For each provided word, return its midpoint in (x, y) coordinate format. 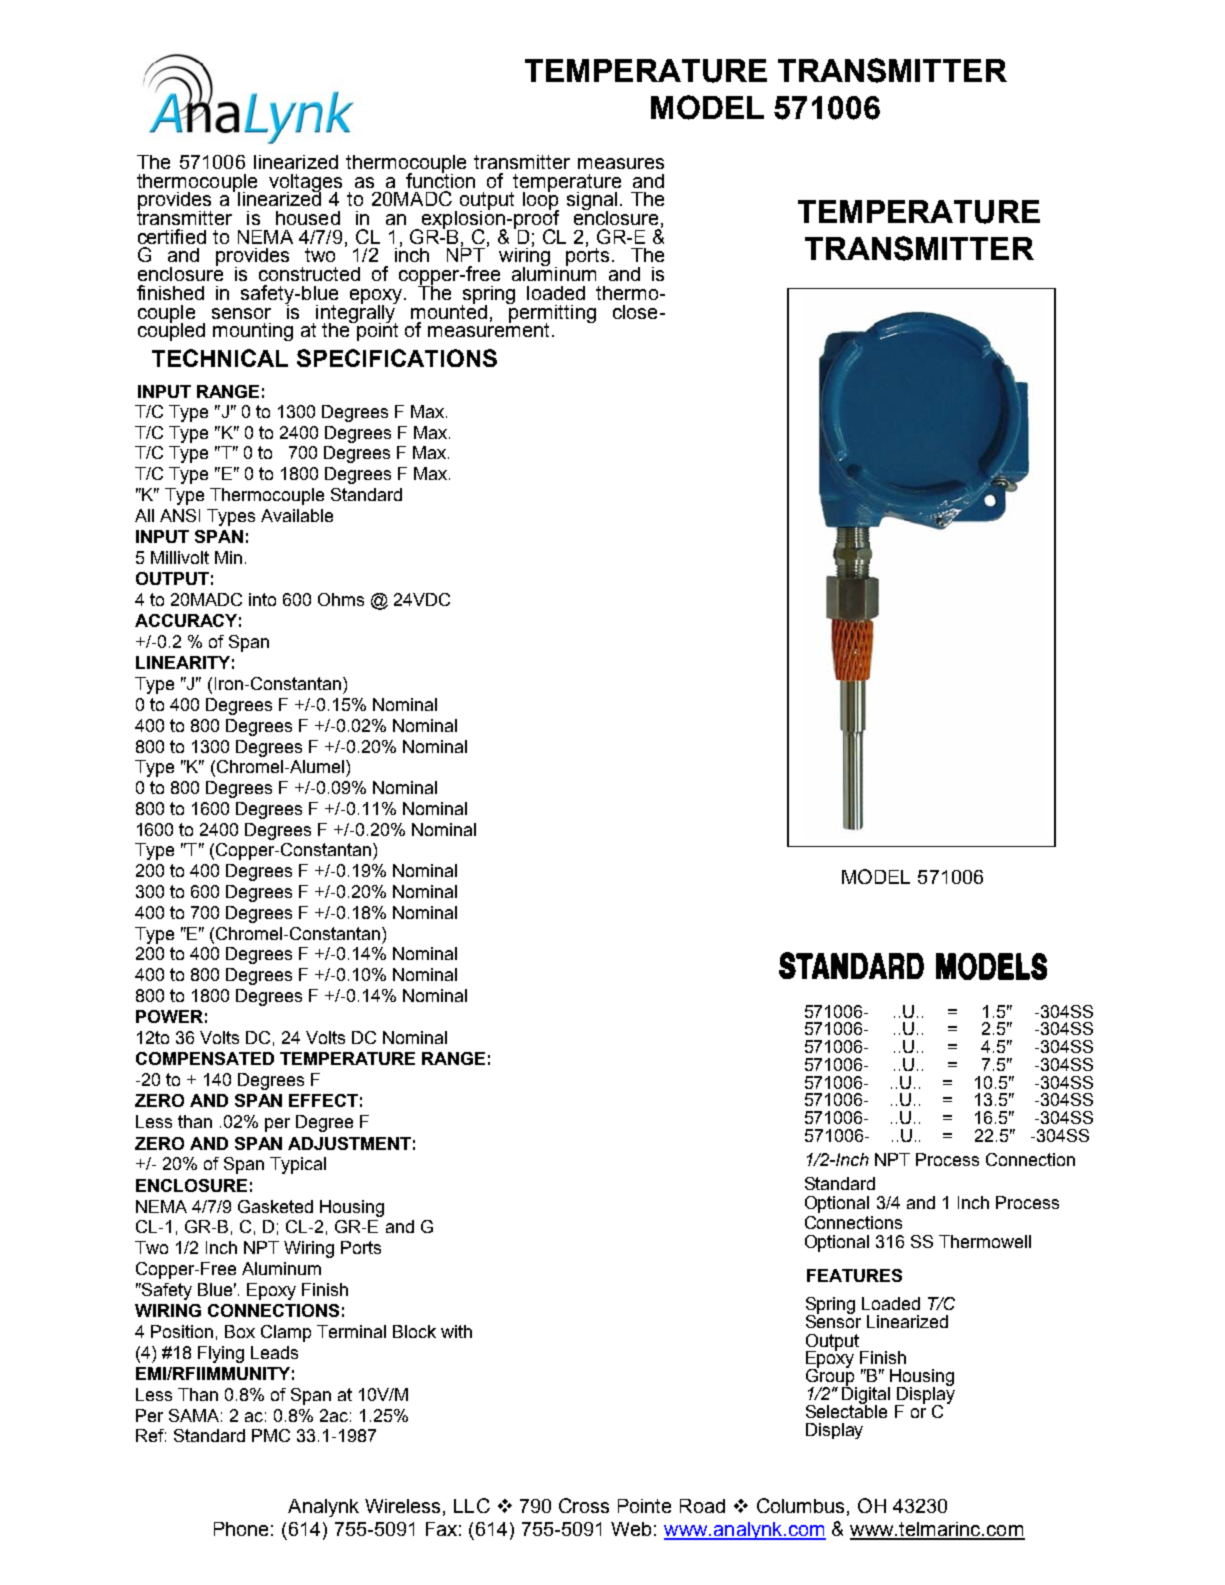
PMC (271, 1435)
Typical (298, 1165)
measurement (488, 329)
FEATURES (854, 1275)
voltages (305, 184)
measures (621, 163)
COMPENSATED (205, 1058)
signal (592, 202)
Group (831, 1377)
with (456, 1331)
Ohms (341, 599)
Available (297, 515)
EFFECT (323, 1100)
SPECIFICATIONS (397, 358)
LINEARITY (183, 662)
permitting (552, 313)
